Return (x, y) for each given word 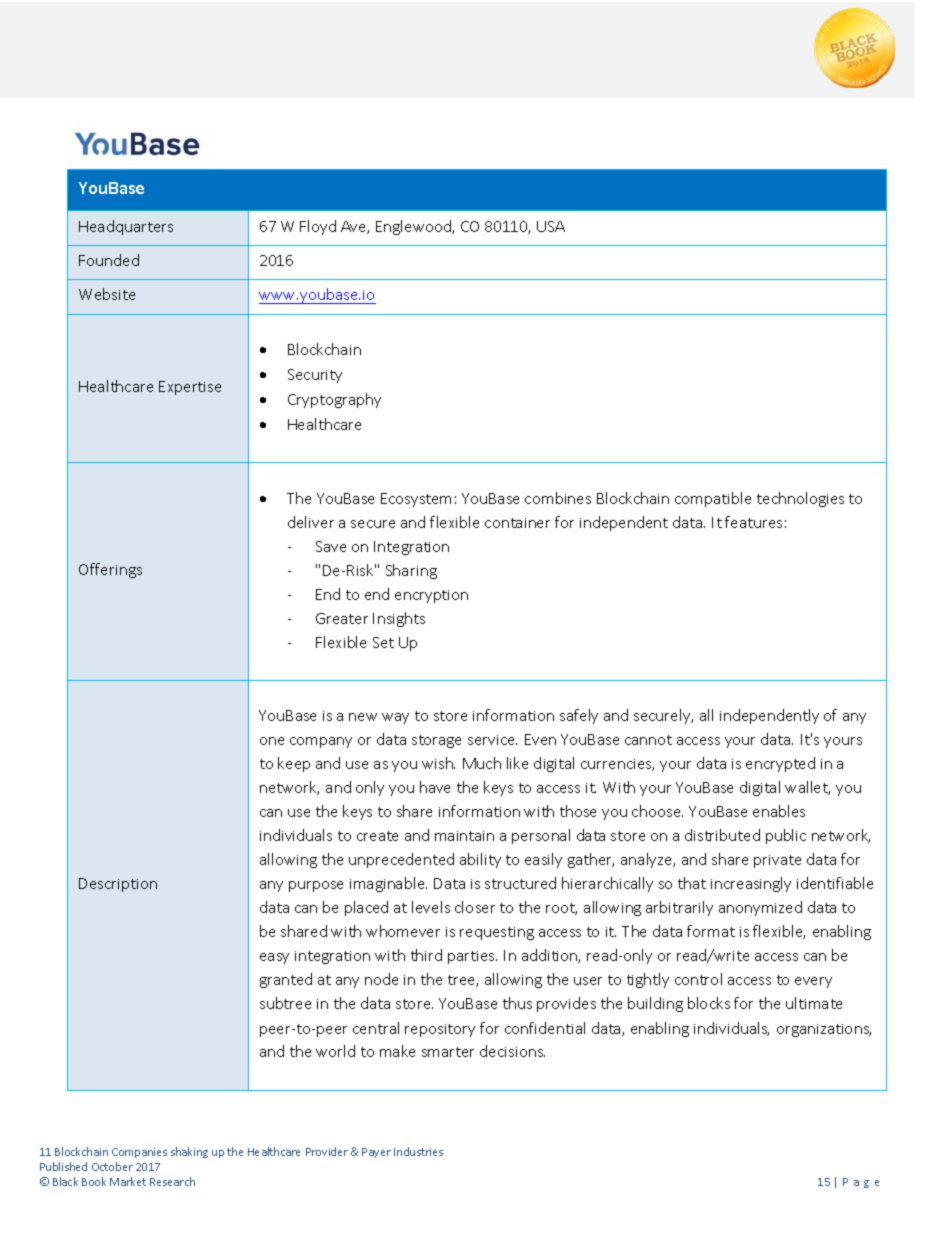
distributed (722, 835)
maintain (464, 836)
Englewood (414, 227)
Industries (418, 1151)
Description (118, 885)
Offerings (110, 570)
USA (551, 226)
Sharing (411, 571)
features (753, 522)
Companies (139, 1153)
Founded (109, 260)
